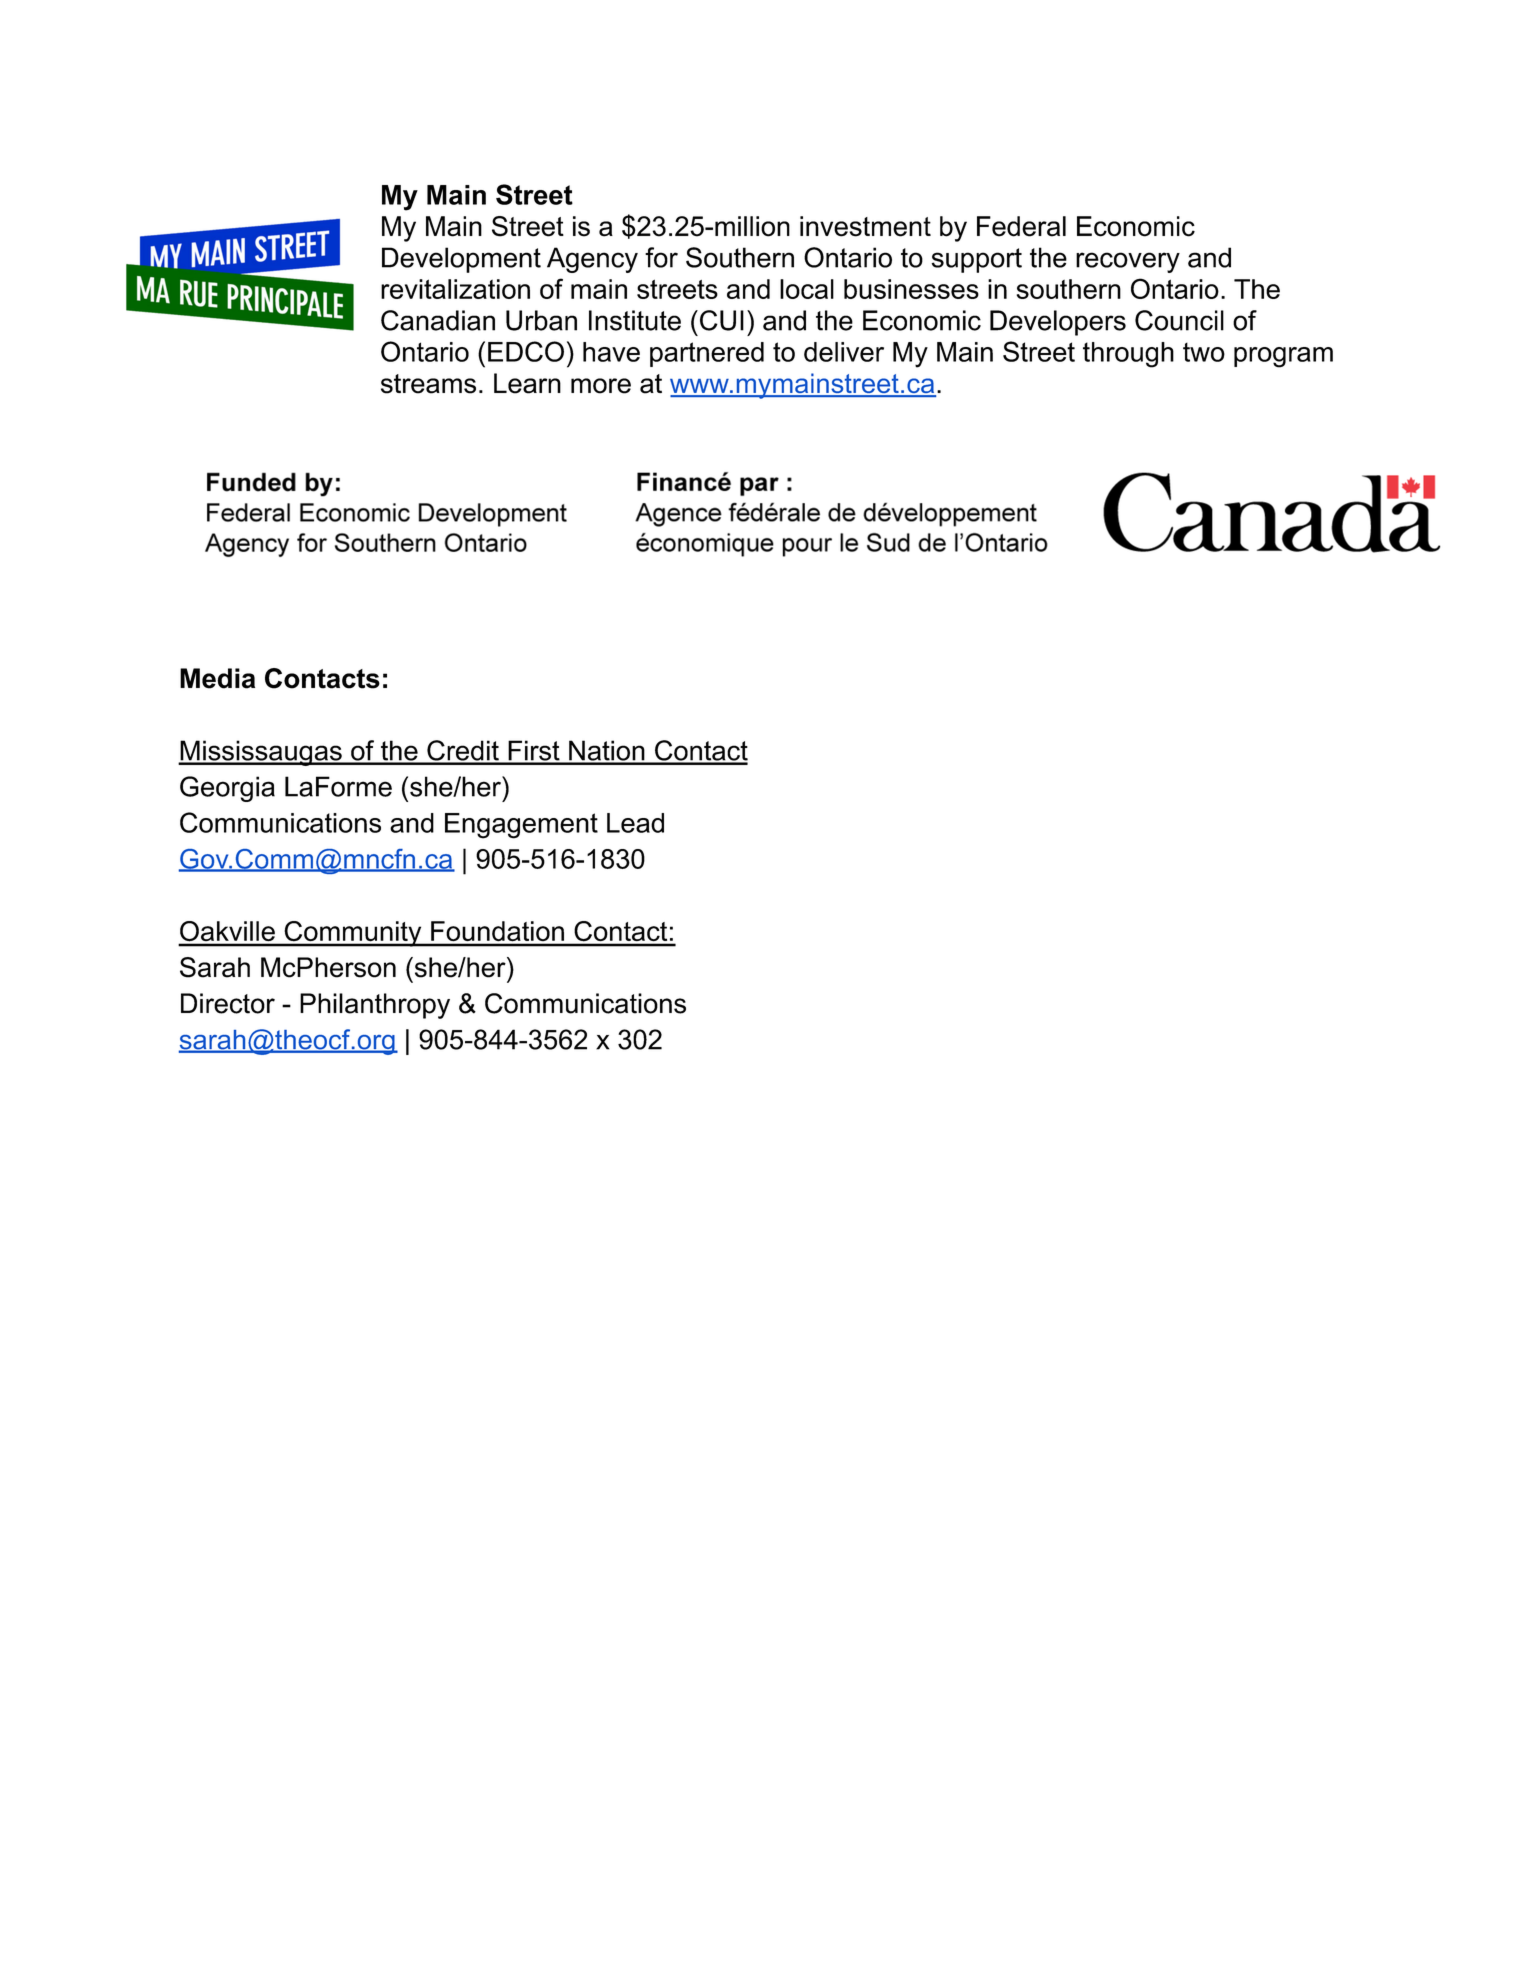 This image has height=1967, width=1520. Describe the element at coordinates (375, 1006) in the image. I see `Philanthropy` at that location.
